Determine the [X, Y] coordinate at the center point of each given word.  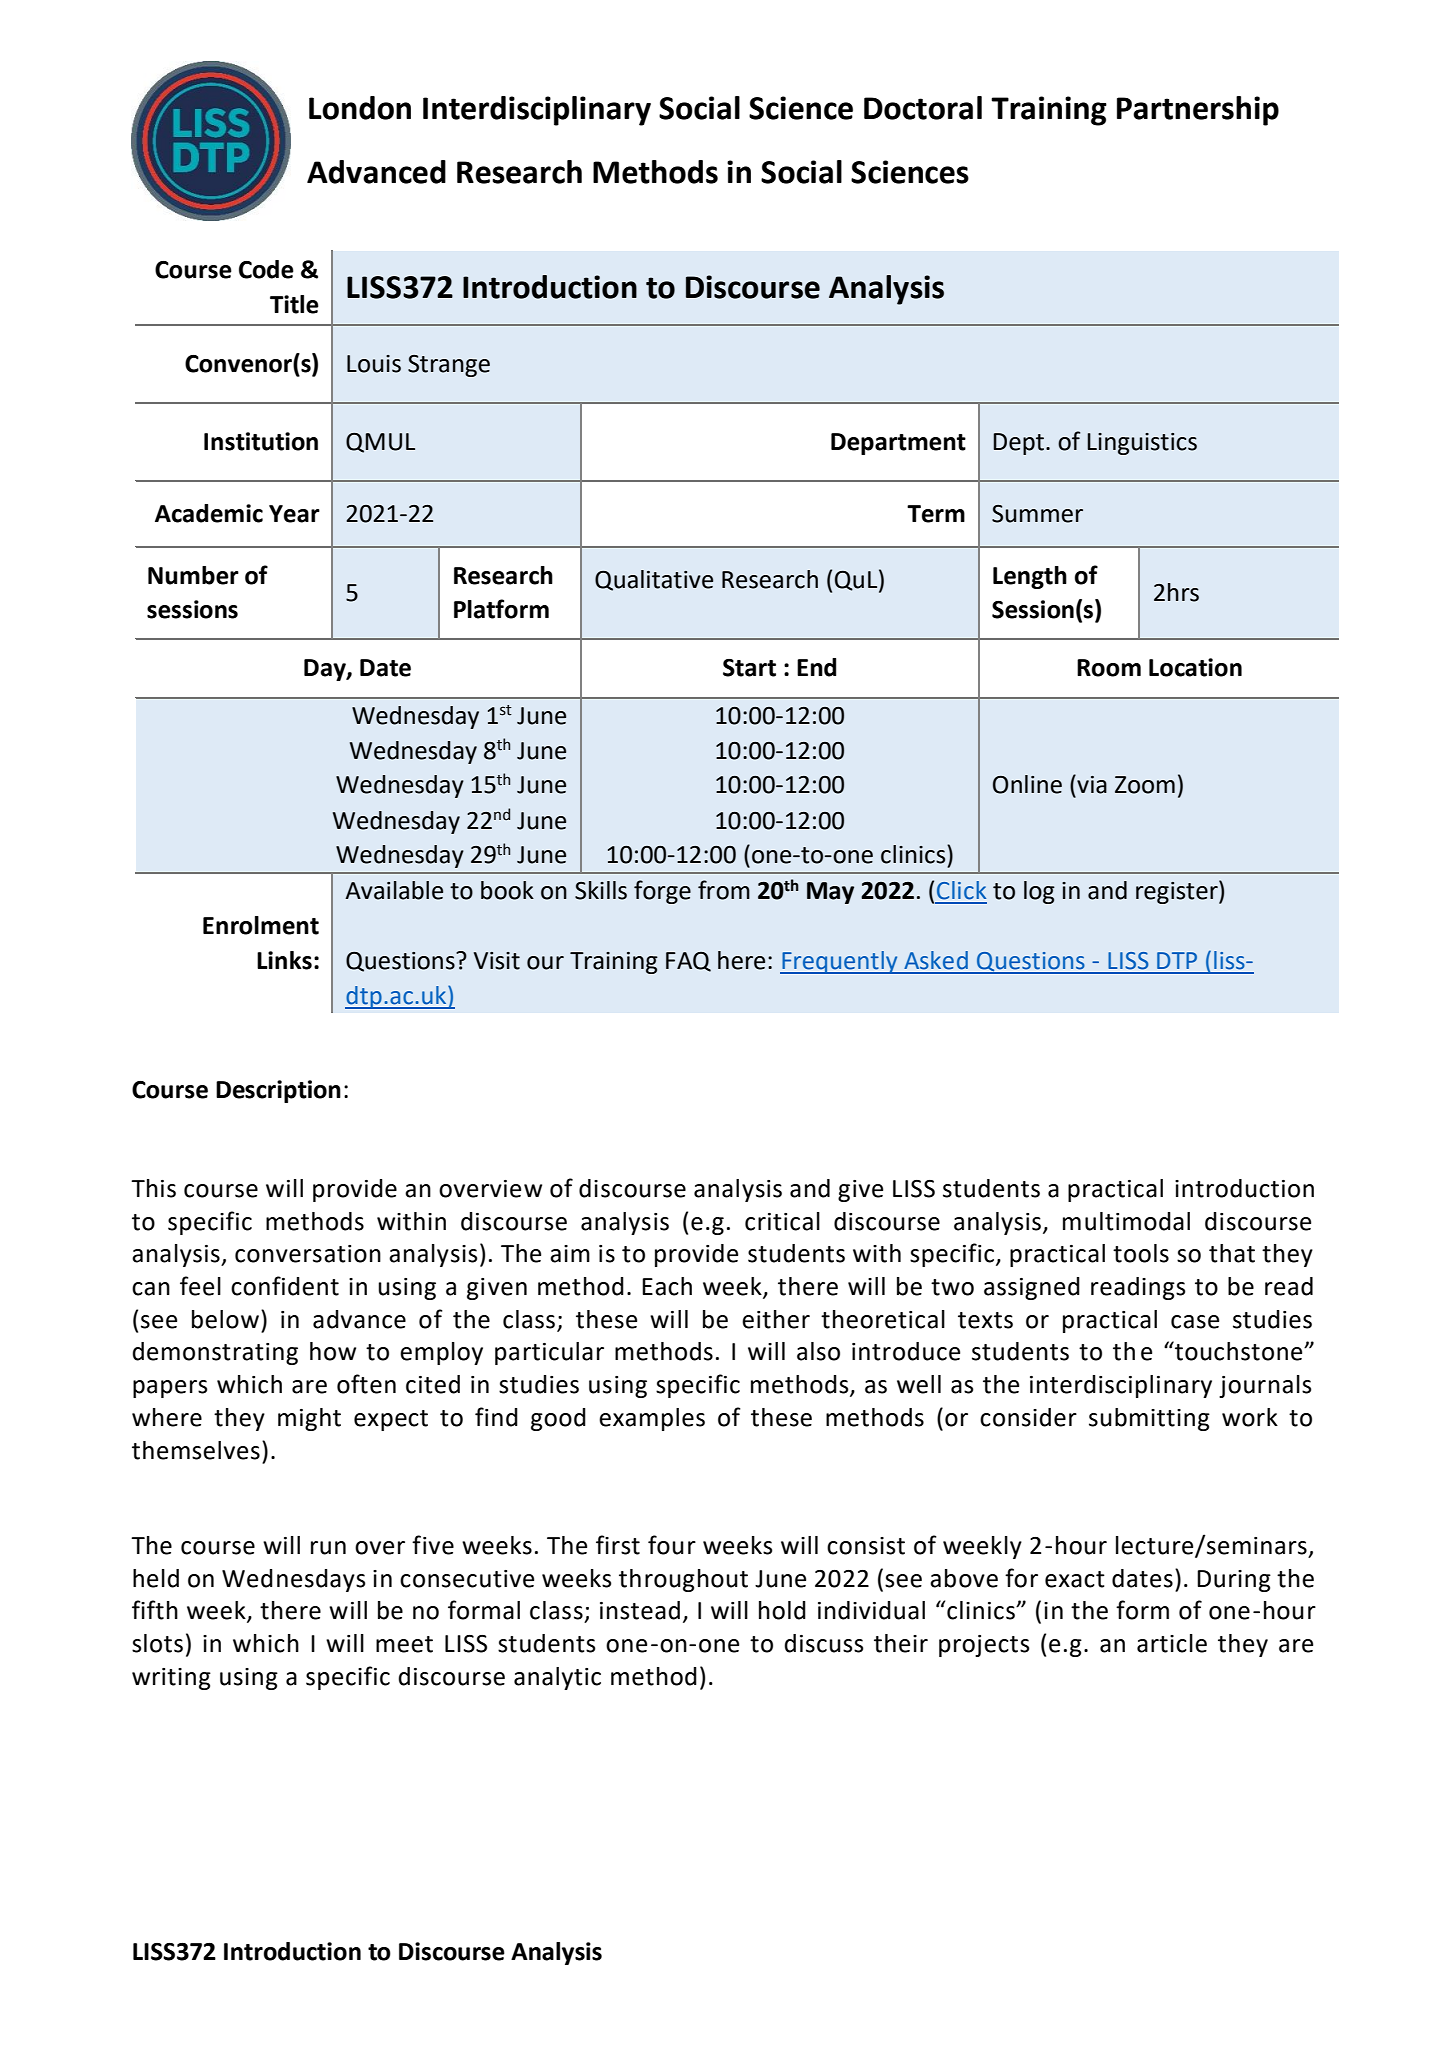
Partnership [1198, 111]
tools [1141, 1253]
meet [404, 1644]
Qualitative [654, 580]
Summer [1037, 514]
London [360, 108]
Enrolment [261, 925]
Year [294, 514]
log [1039, 892]
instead [640, 1610]
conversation [308, 1254]
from [724, 890]
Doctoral [923, 108]
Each [667, 1286]
